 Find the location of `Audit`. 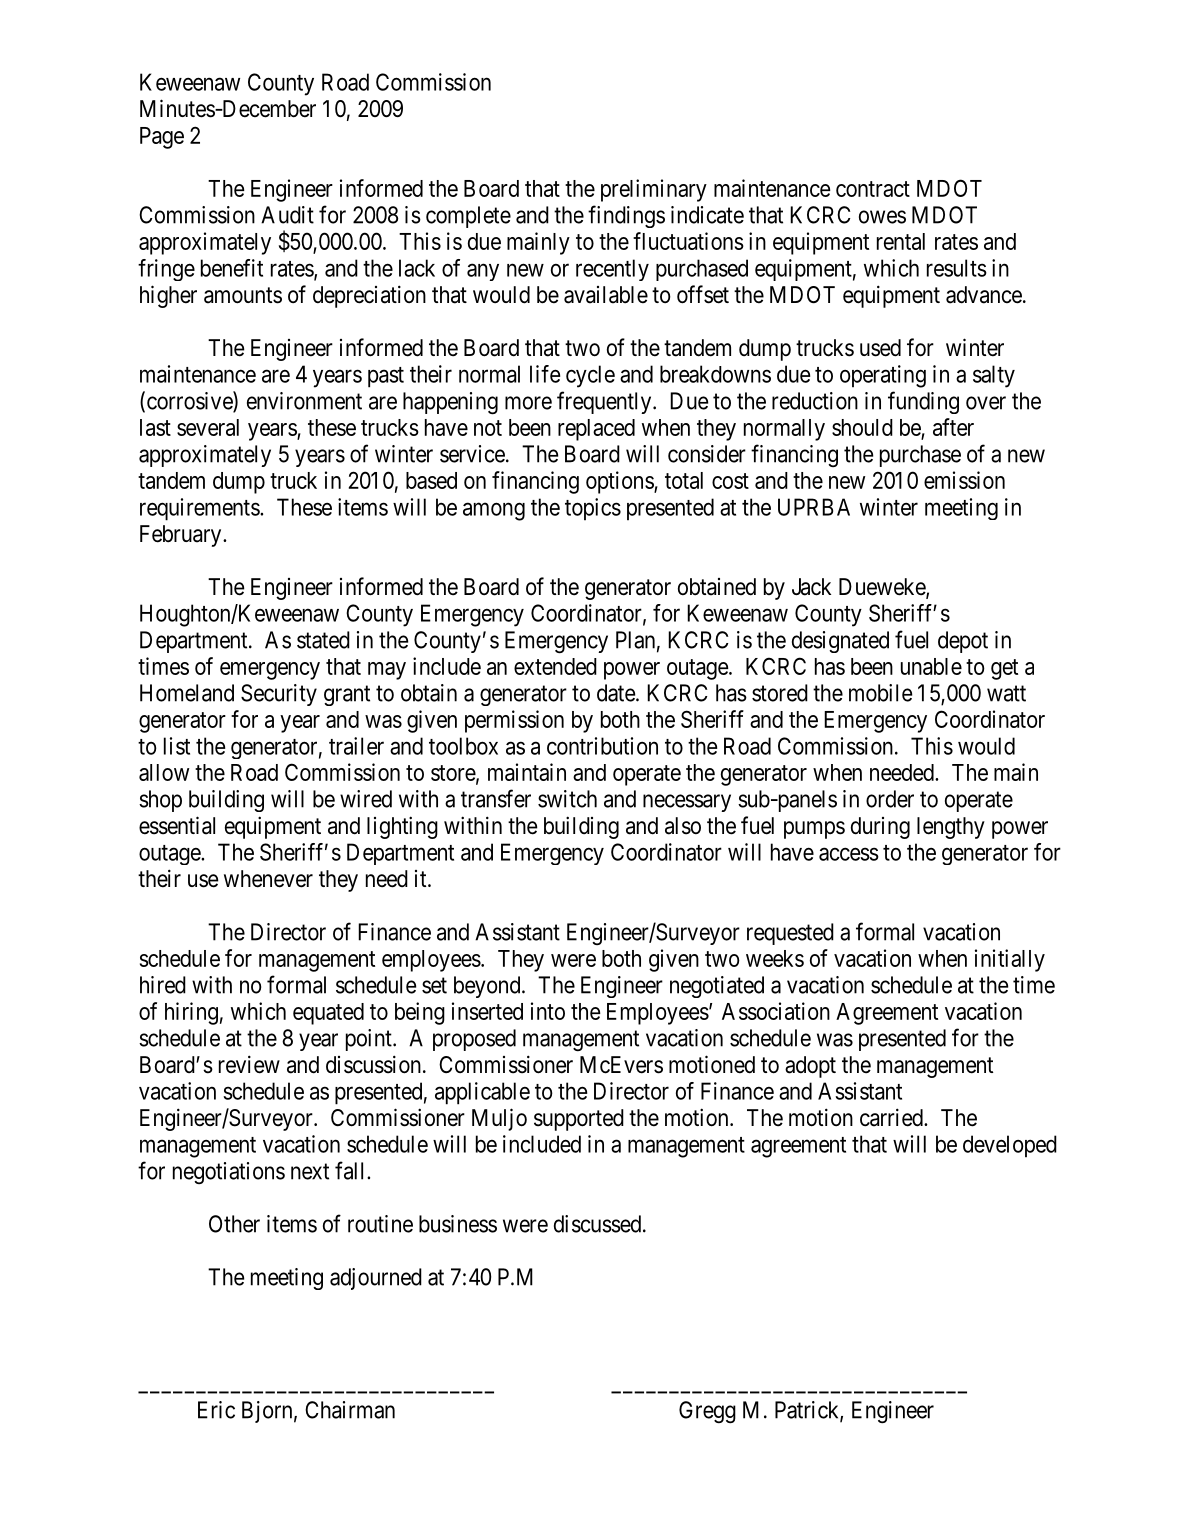

Audit is located at coordinates (287, 215).
